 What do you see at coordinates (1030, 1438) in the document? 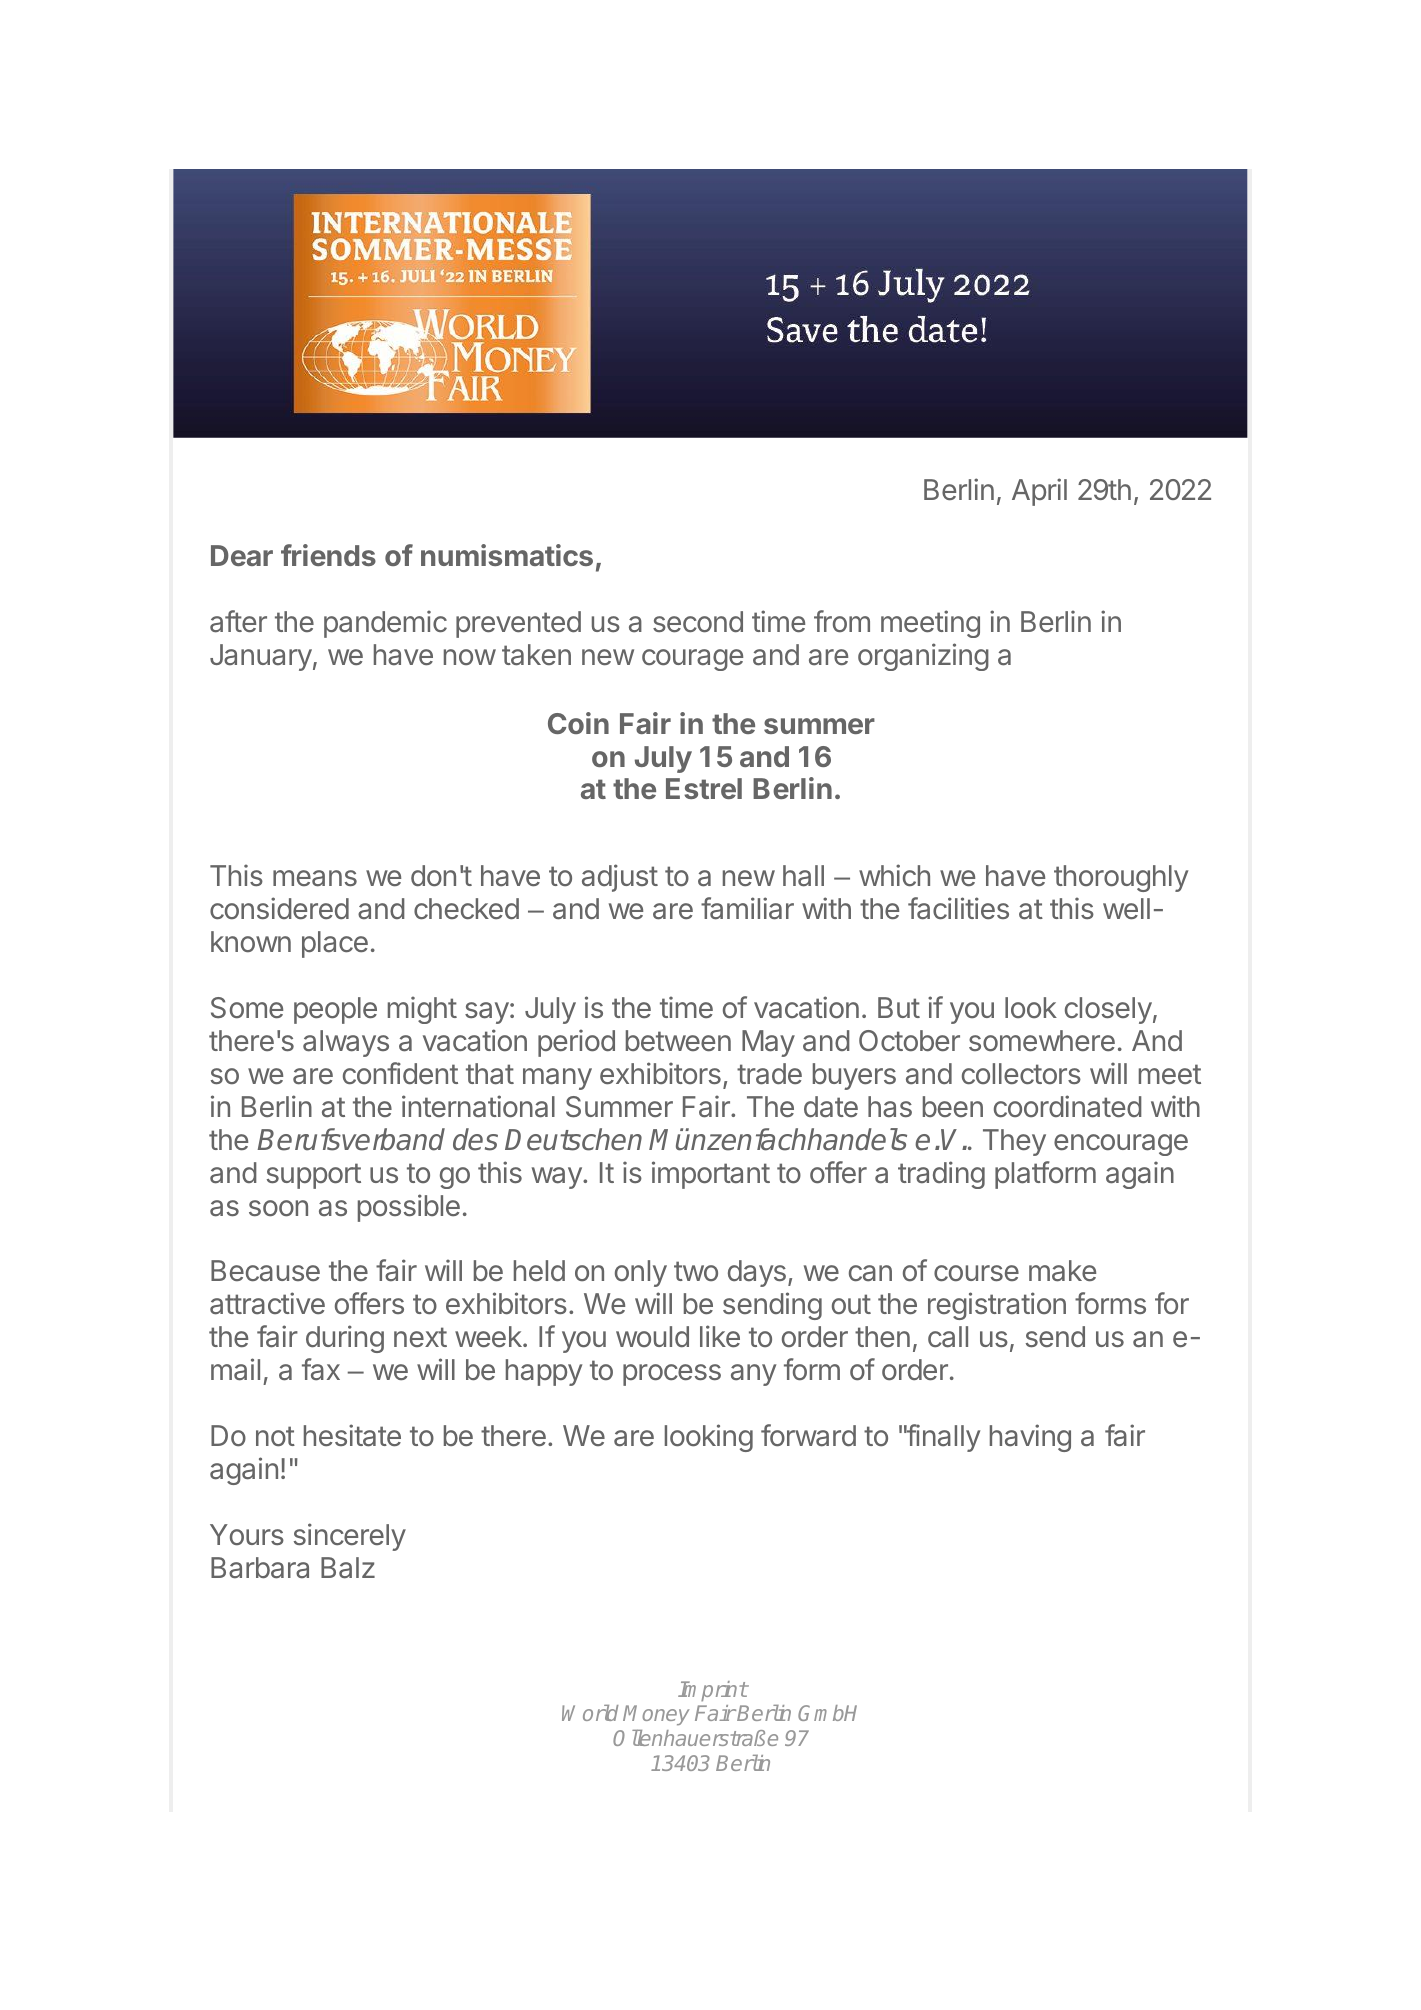
I see `having` at bounding box center [1030, 1438].
